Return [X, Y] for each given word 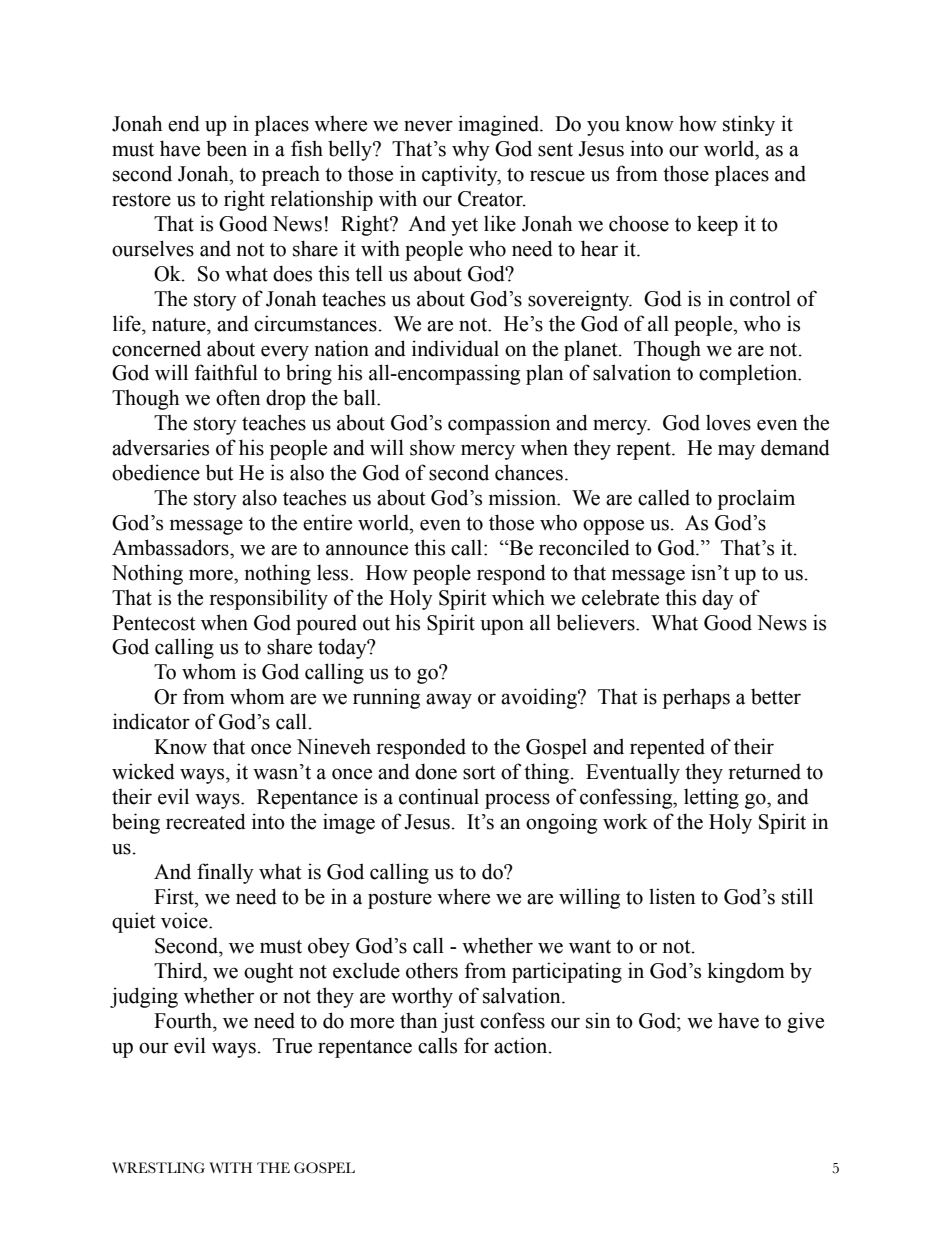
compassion [499, 424]
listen [672, 896]
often [238, 397]
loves [728, 422]
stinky [749, 125]
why [471, 150]
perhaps [696, 698]
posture [400, 900]
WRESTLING [158, 1167]
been [226, 148]
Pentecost [153, 623]
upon [502, 627]
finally [225, 873]
